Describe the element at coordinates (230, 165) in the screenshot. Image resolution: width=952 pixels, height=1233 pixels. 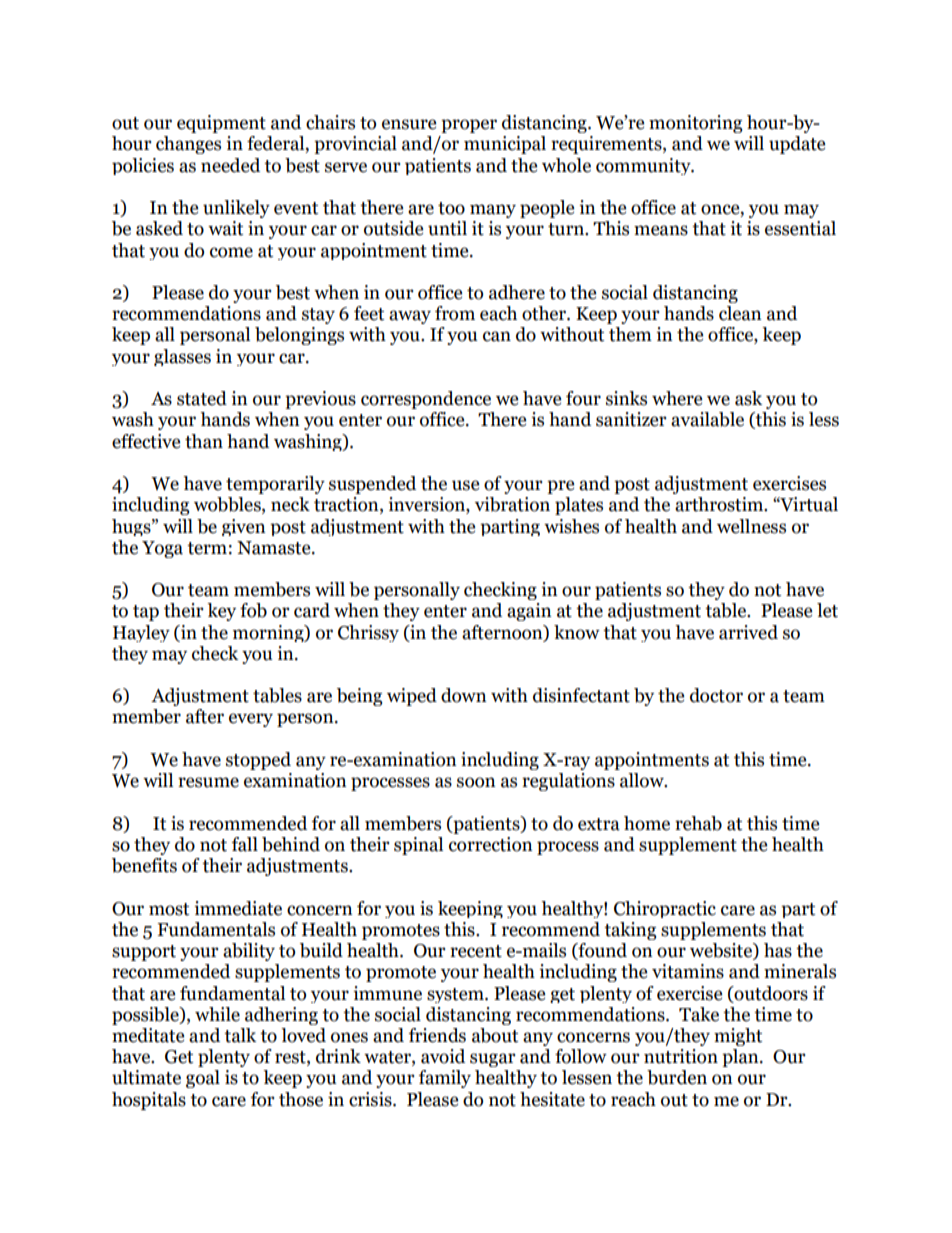
I see `needed` at that location.
